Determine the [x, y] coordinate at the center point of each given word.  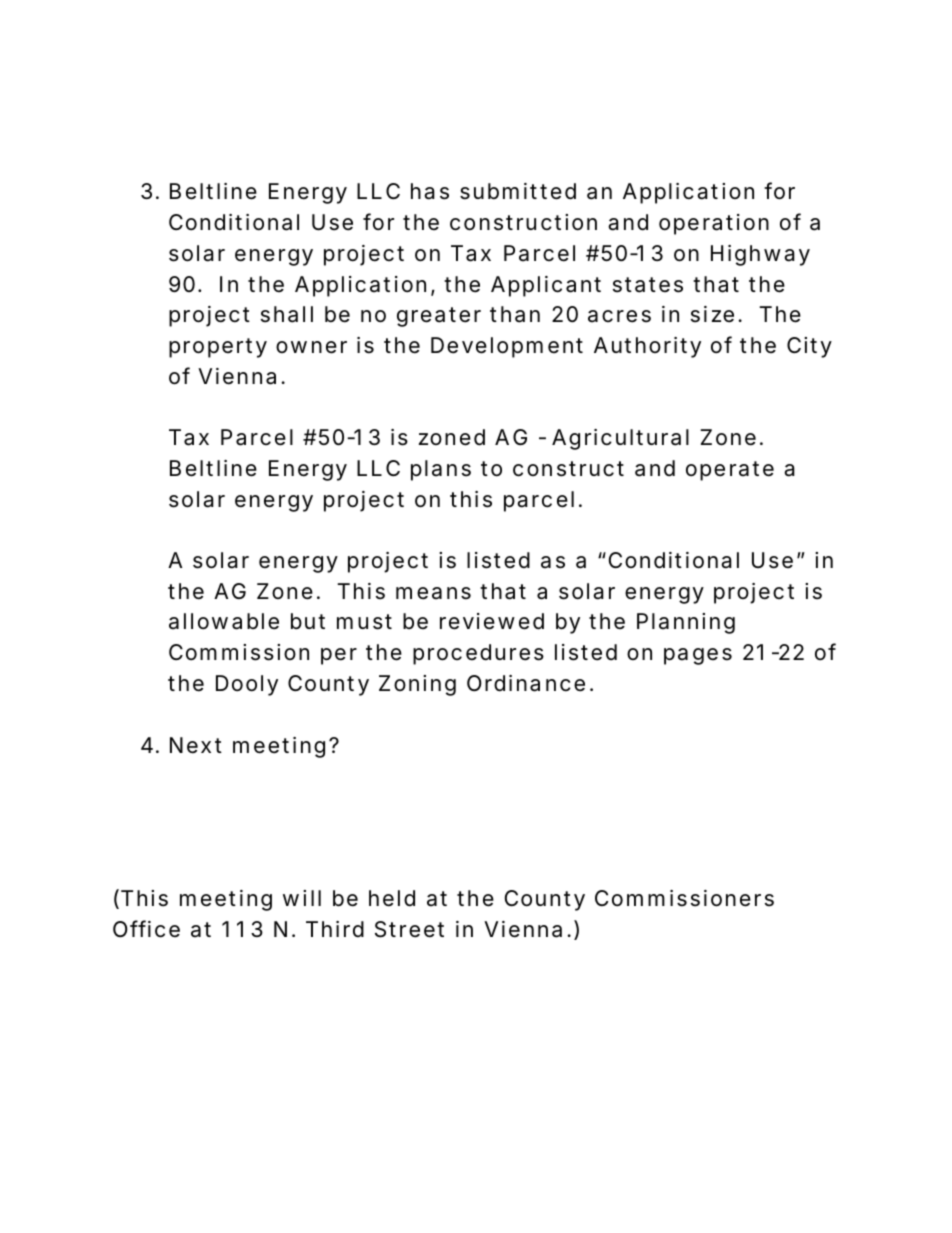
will [302, 898]
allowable [224, 621]
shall [287, 314]
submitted [518, 191]
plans [441, 470]
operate [730, 471]
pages [698, 656]
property [218, 348]
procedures [478, 654]
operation [714, 224]
